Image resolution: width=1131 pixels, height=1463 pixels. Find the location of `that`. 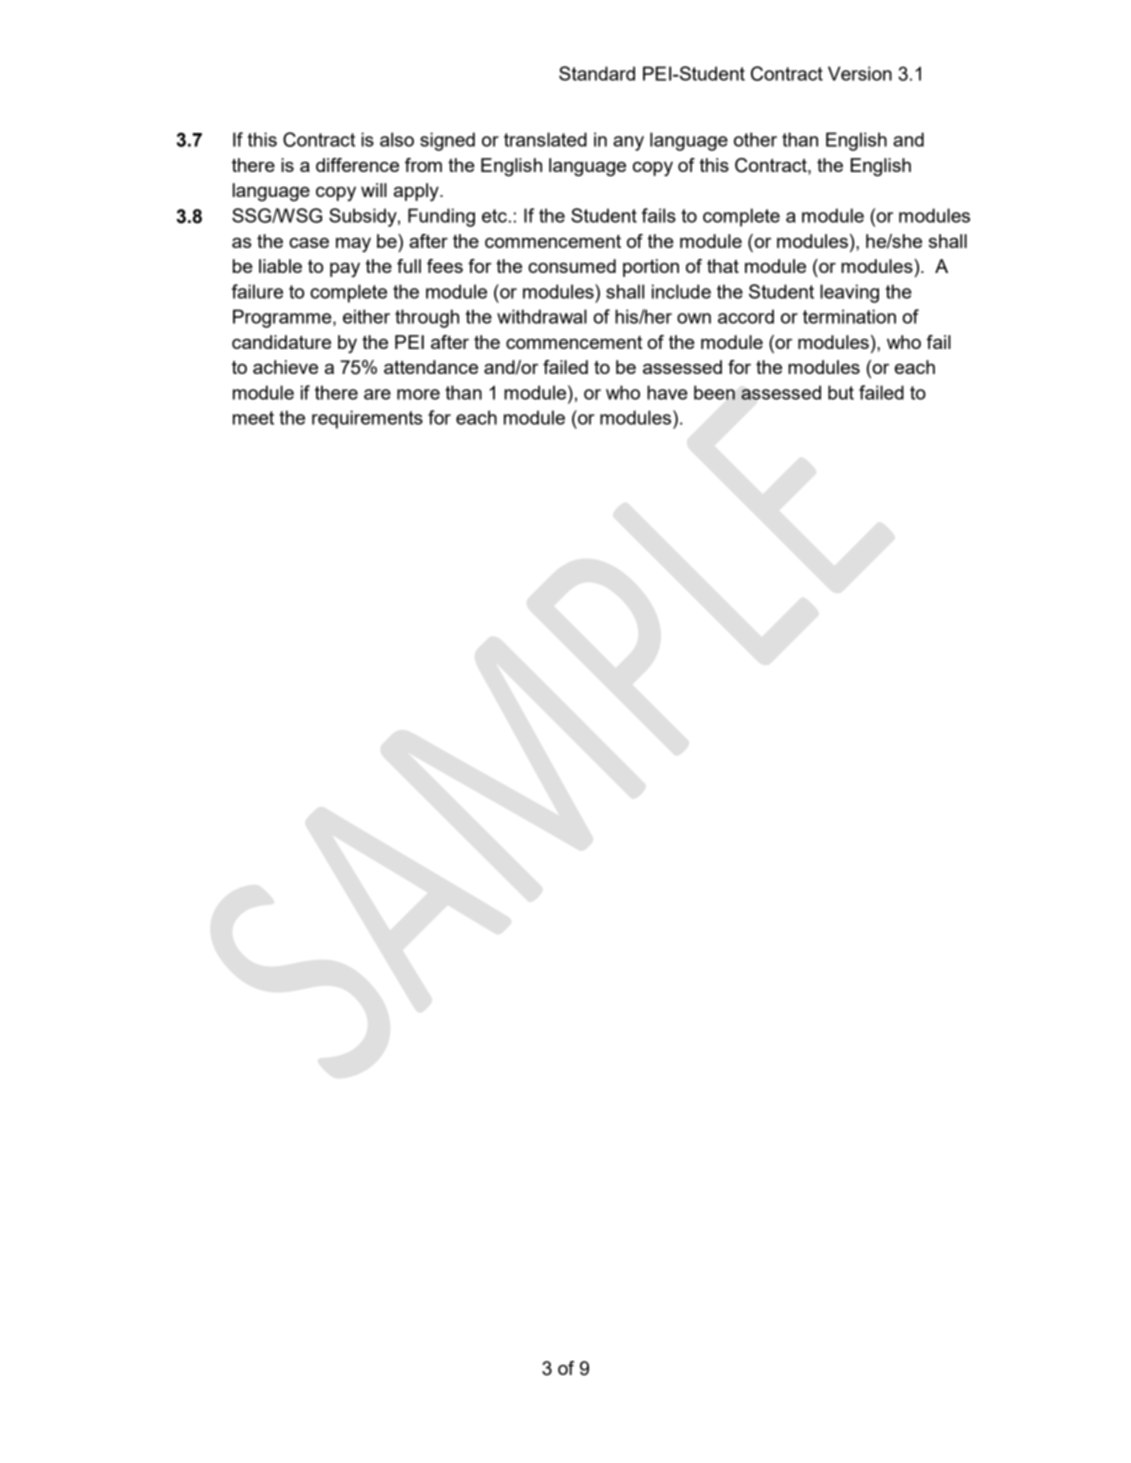

that is located at coordinates (723, 266).
